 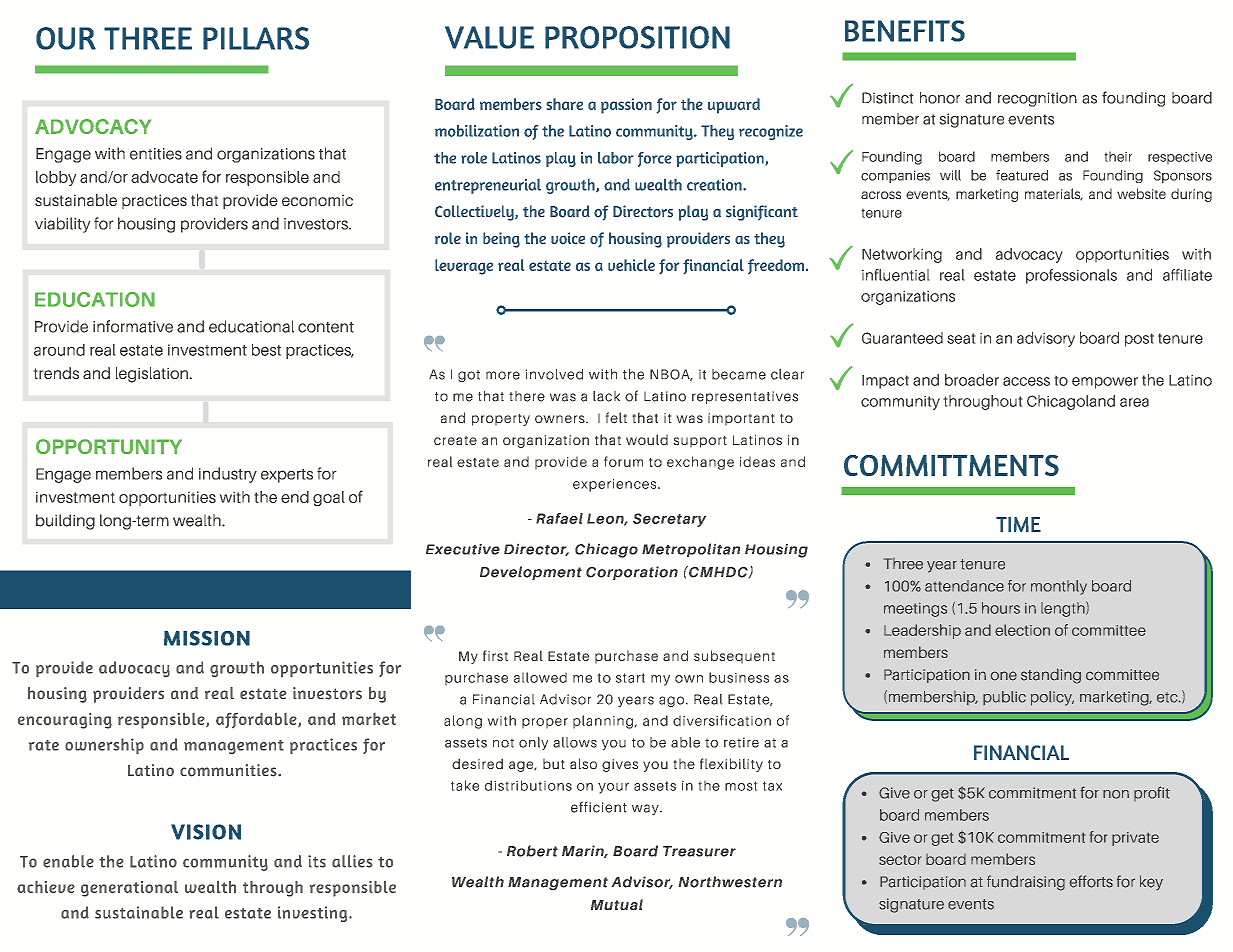 I want to click on PILLARS, so click(x=256, y=38).
